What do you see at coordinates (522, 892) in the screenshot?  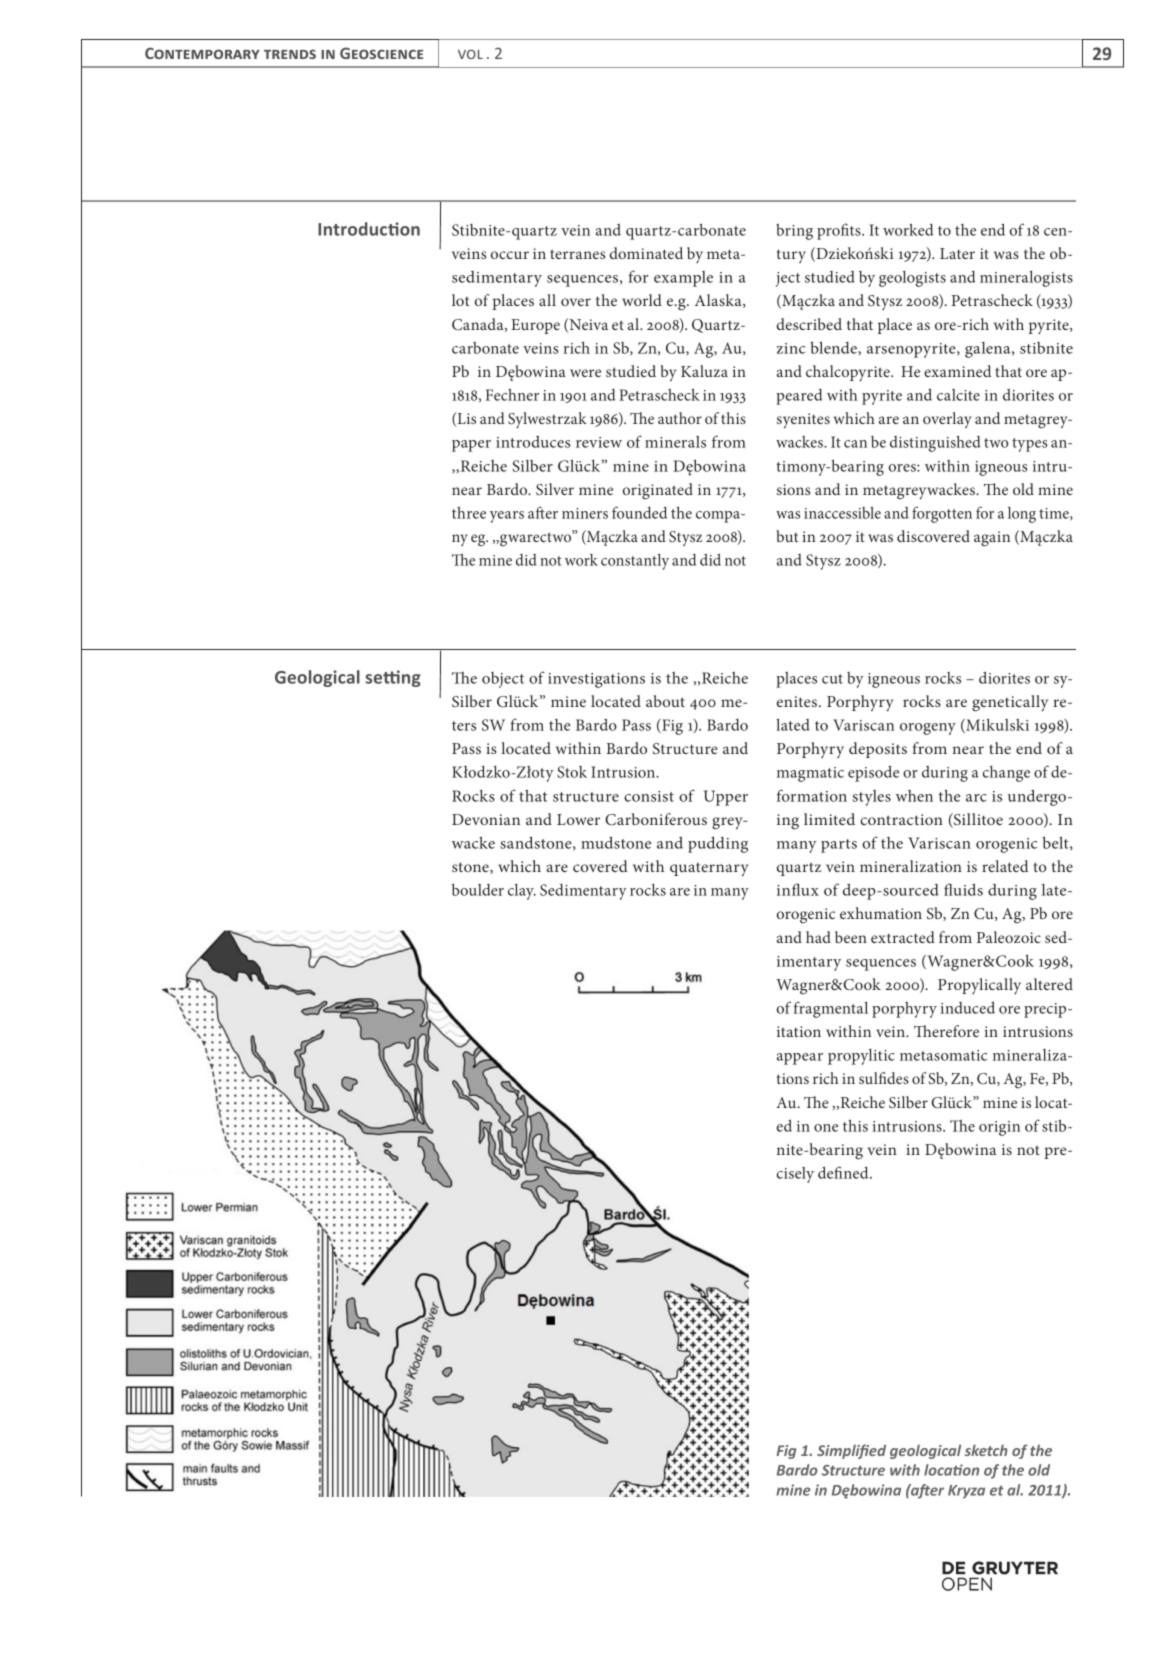 I see `clay` at bounding box center [522, 892].
